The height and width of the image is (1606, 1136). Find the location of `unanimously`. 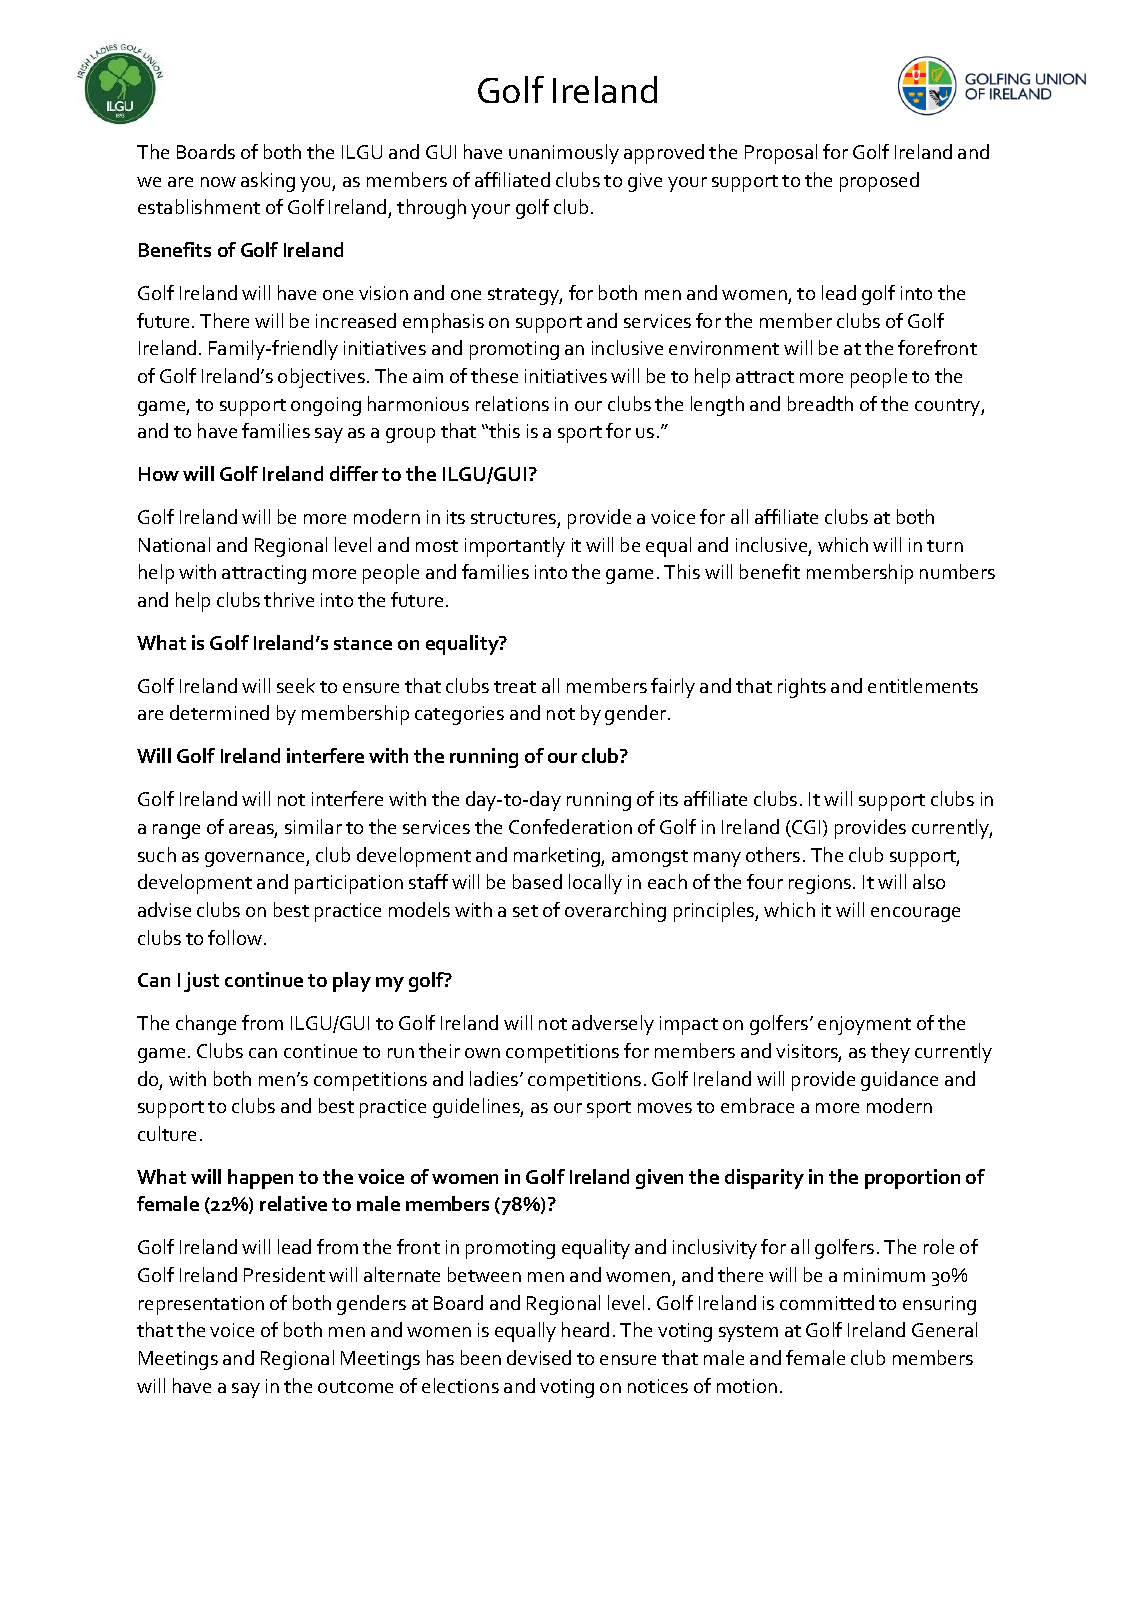

unanimously is located at coordinates (564, 154).
